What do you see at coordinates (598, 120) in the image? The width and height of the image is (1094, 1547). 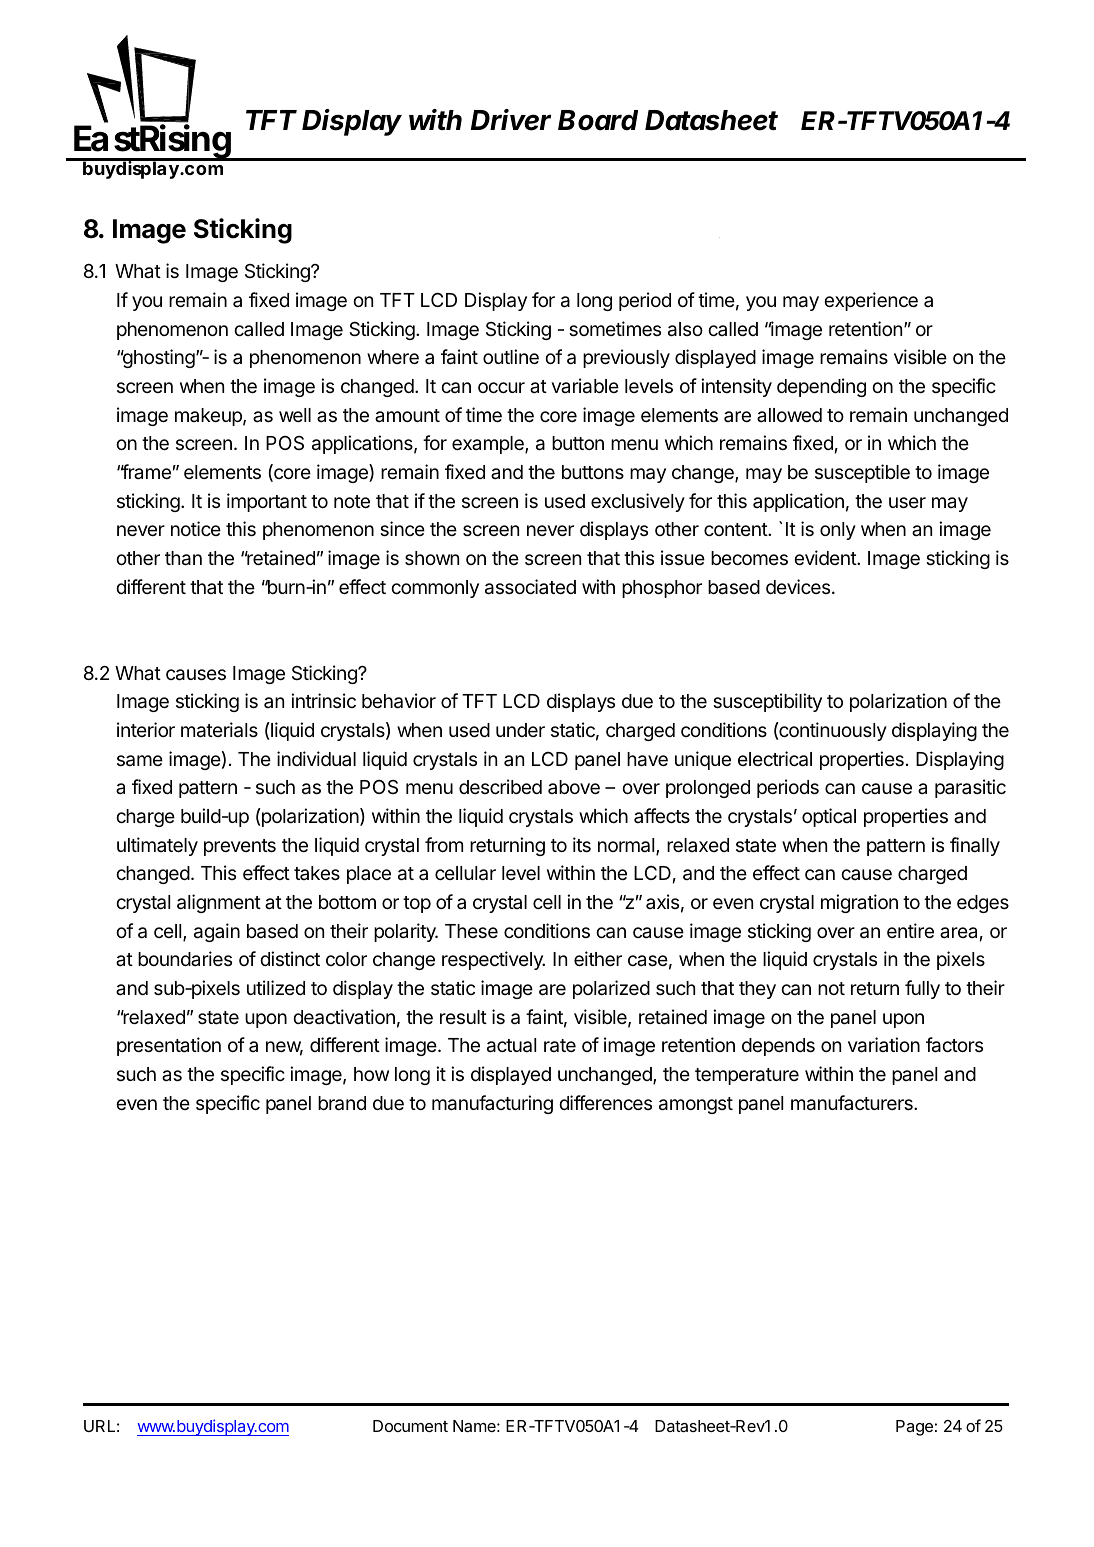 I see `Board` at bounding box center [598, 120].
